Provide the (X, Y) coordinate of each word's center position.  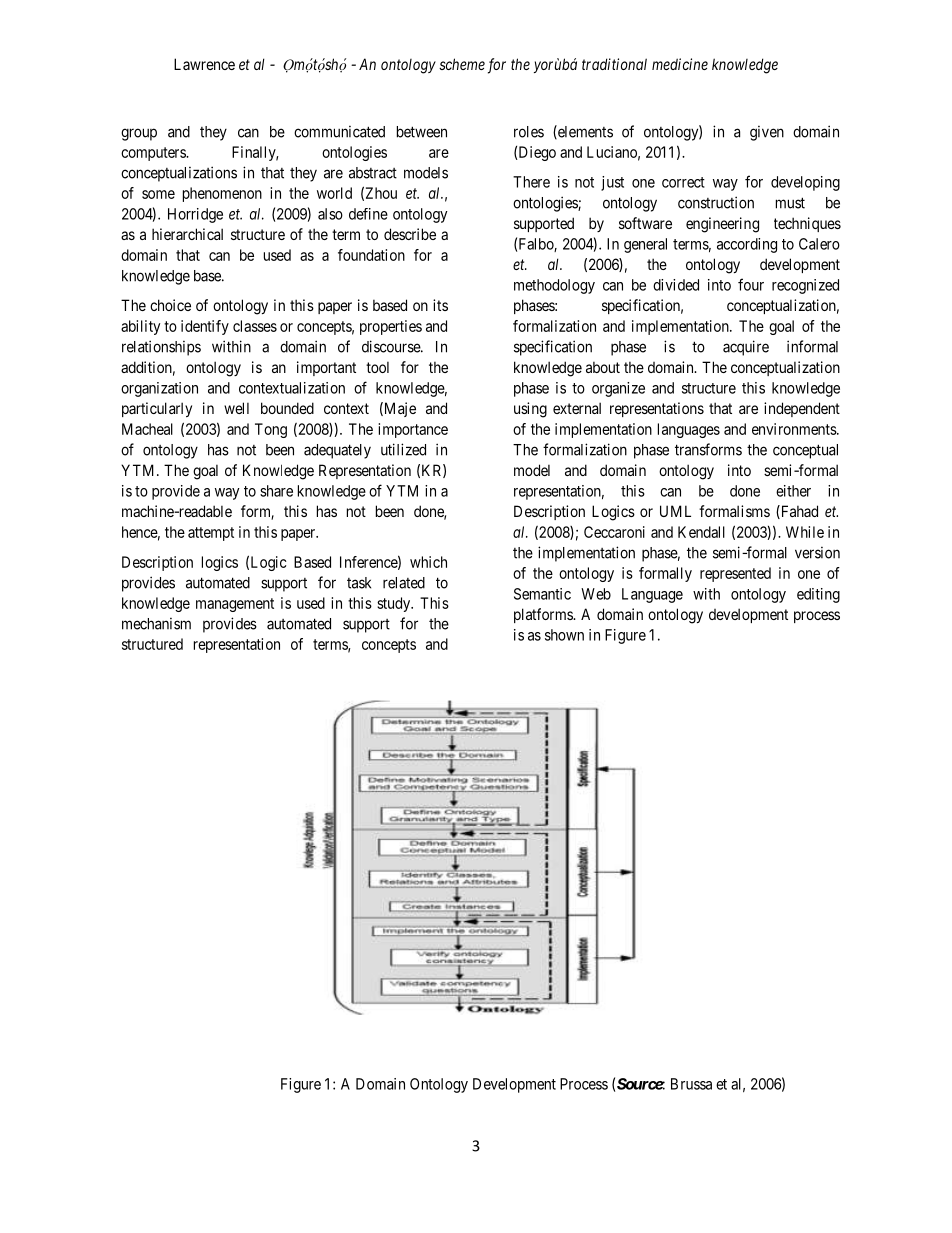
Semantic (542, 594)
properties (391, 327)
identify (205, 327)
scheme (462, 64)
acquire (746, 348)
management (235, 605)
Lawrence (204, 64)
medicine (680, 64)
